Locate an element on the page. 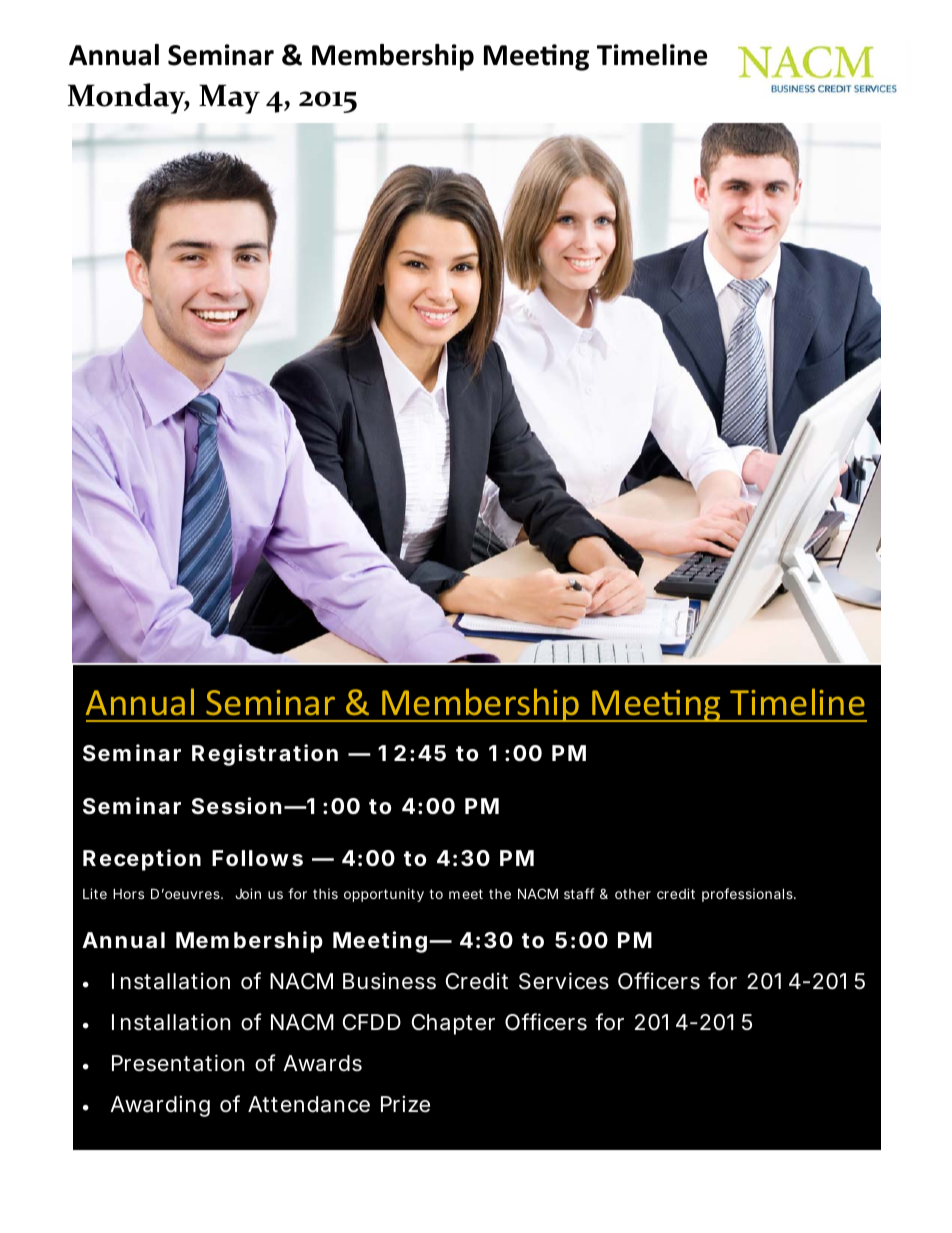  professionals is located at coordinates (748, 895).
